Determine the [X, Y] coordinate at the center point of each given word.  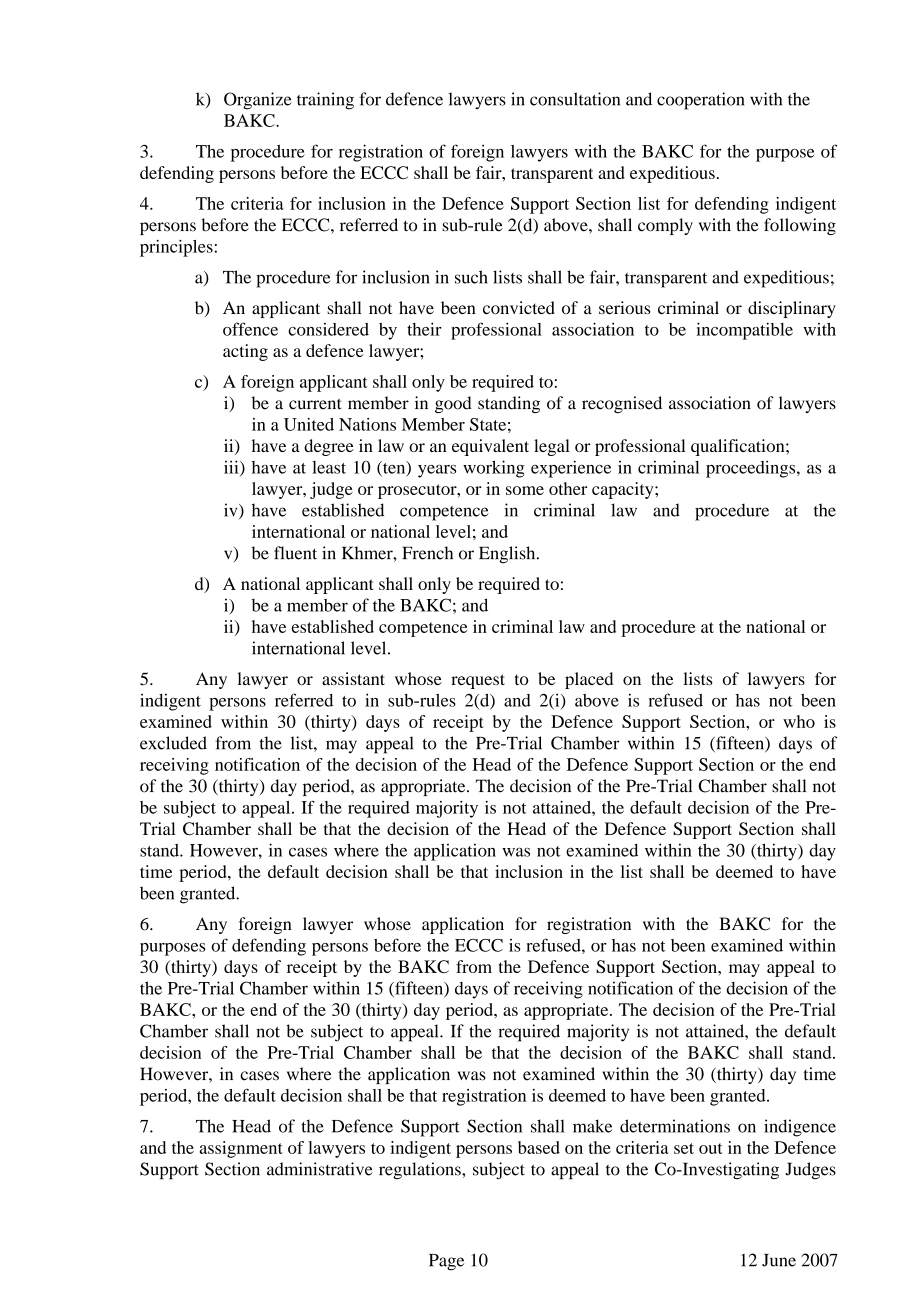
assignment [241, 1149]
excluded [173, 743]
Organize [258, 101]
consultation [575, 99]
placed [589, 680]
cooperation [700, 101]
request [478, 681]
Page [446, 1262]
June [779, 1260]
